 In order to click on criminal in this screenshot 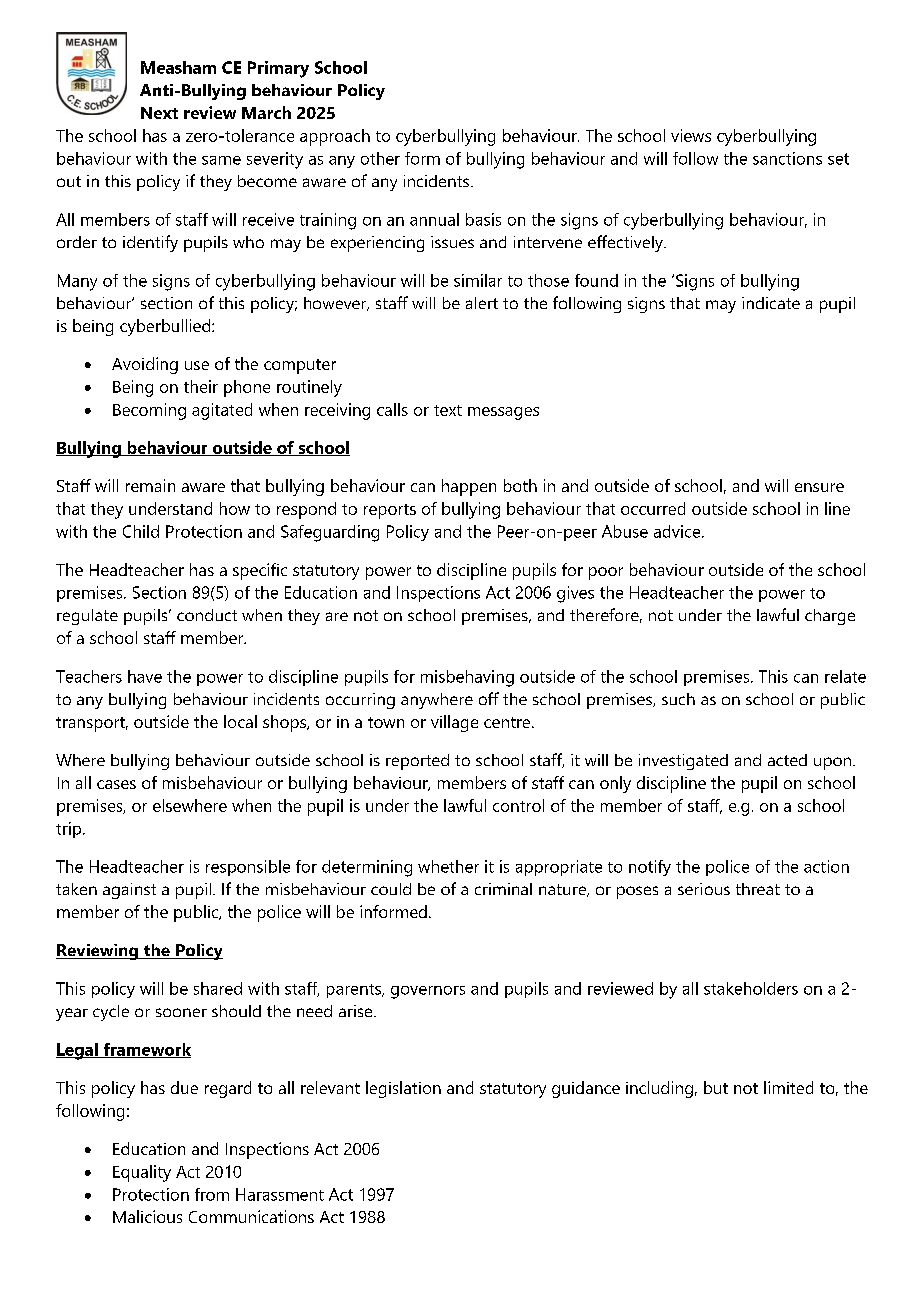, I will do `click(503, 889)`.
